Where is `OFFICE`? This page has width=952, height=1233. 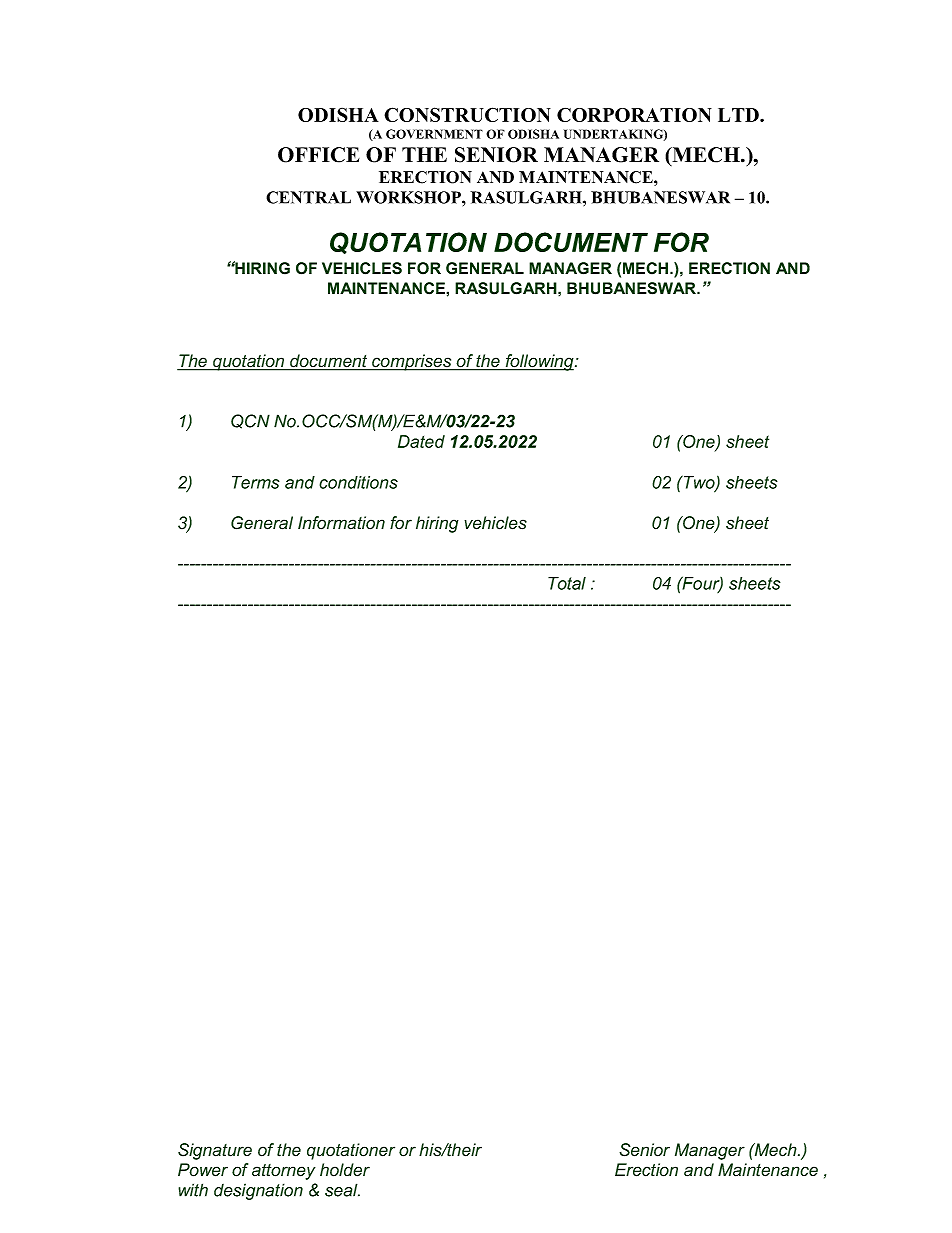
OFFICE is located at coordinates (319, 155).
